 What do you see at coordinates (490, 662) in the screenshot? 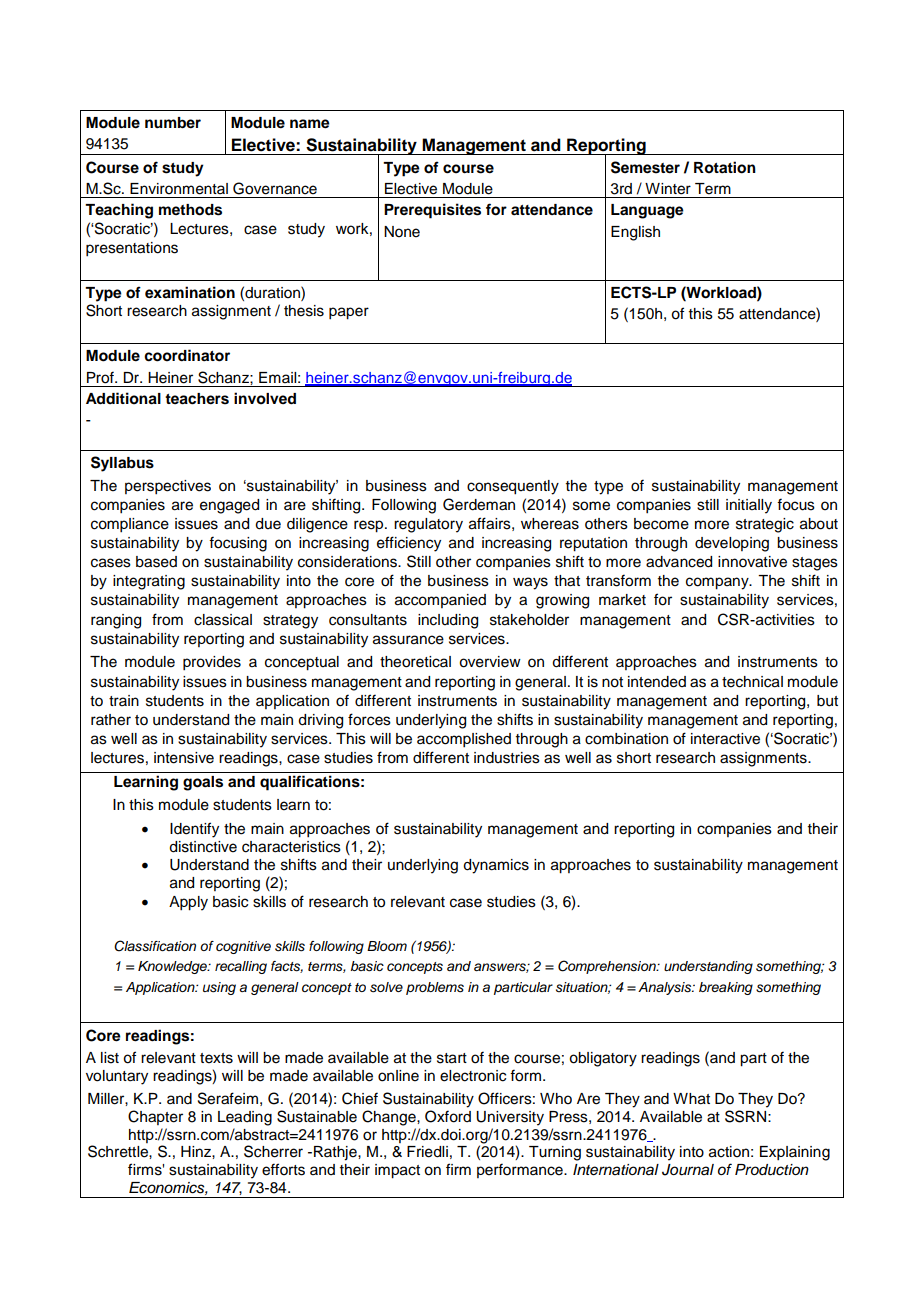
I see `overview` at bounding box center [490, 662].
